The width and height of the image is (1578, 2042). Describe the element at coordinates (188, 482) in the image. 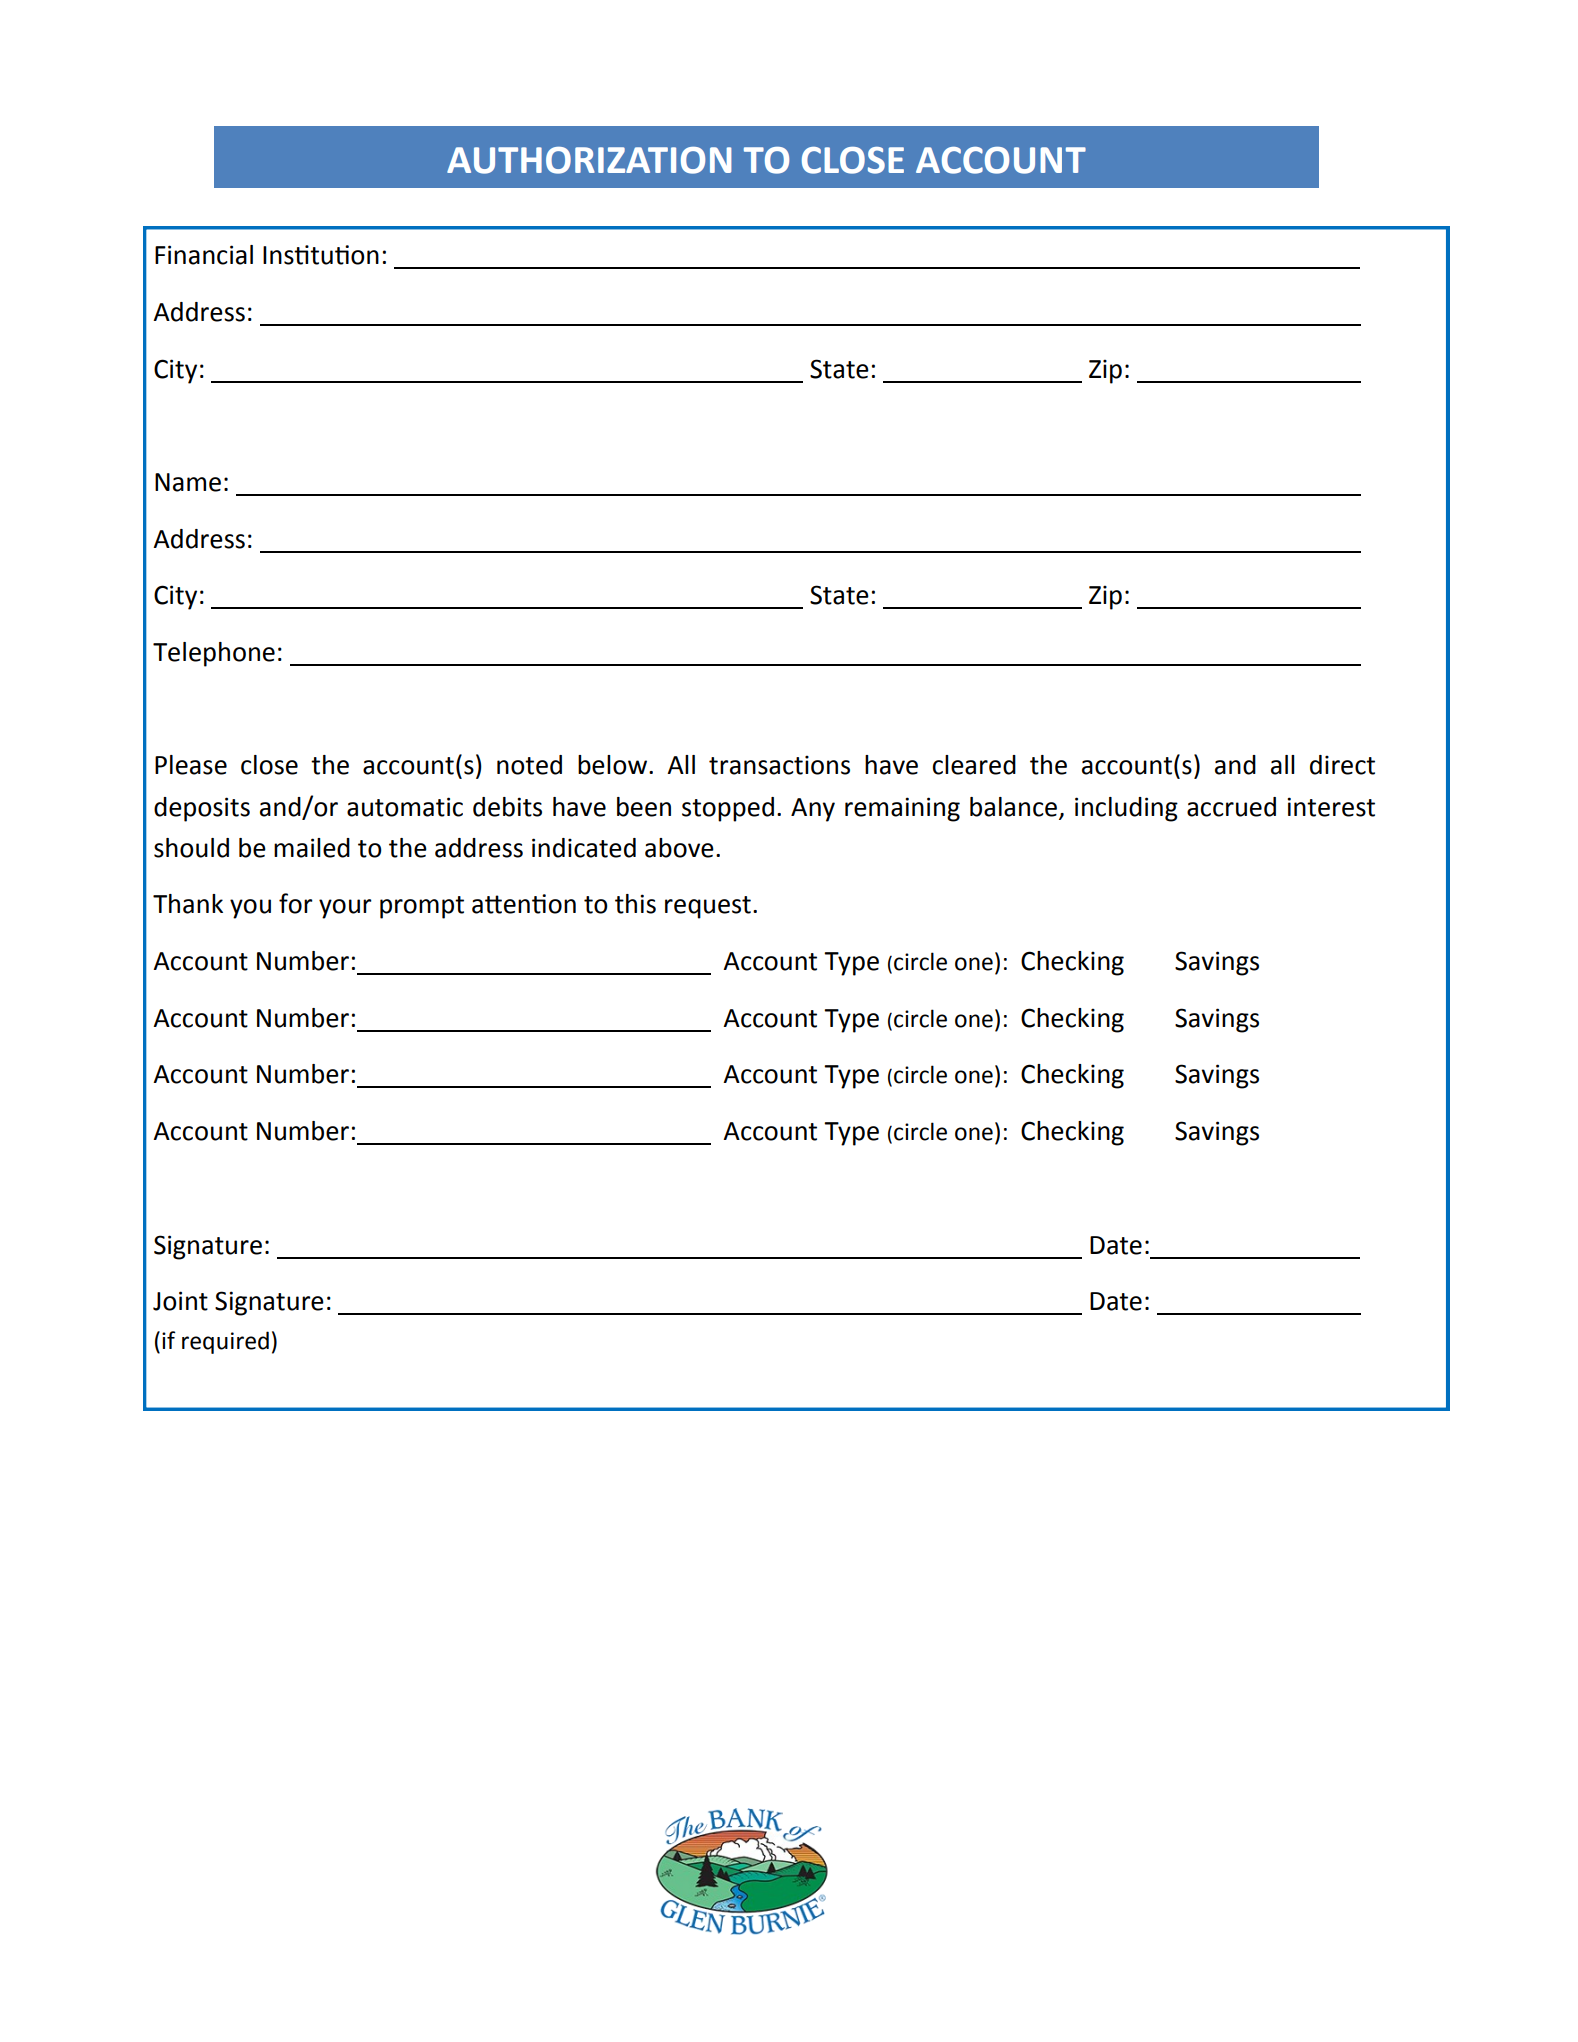

I see `Name` at that location.
